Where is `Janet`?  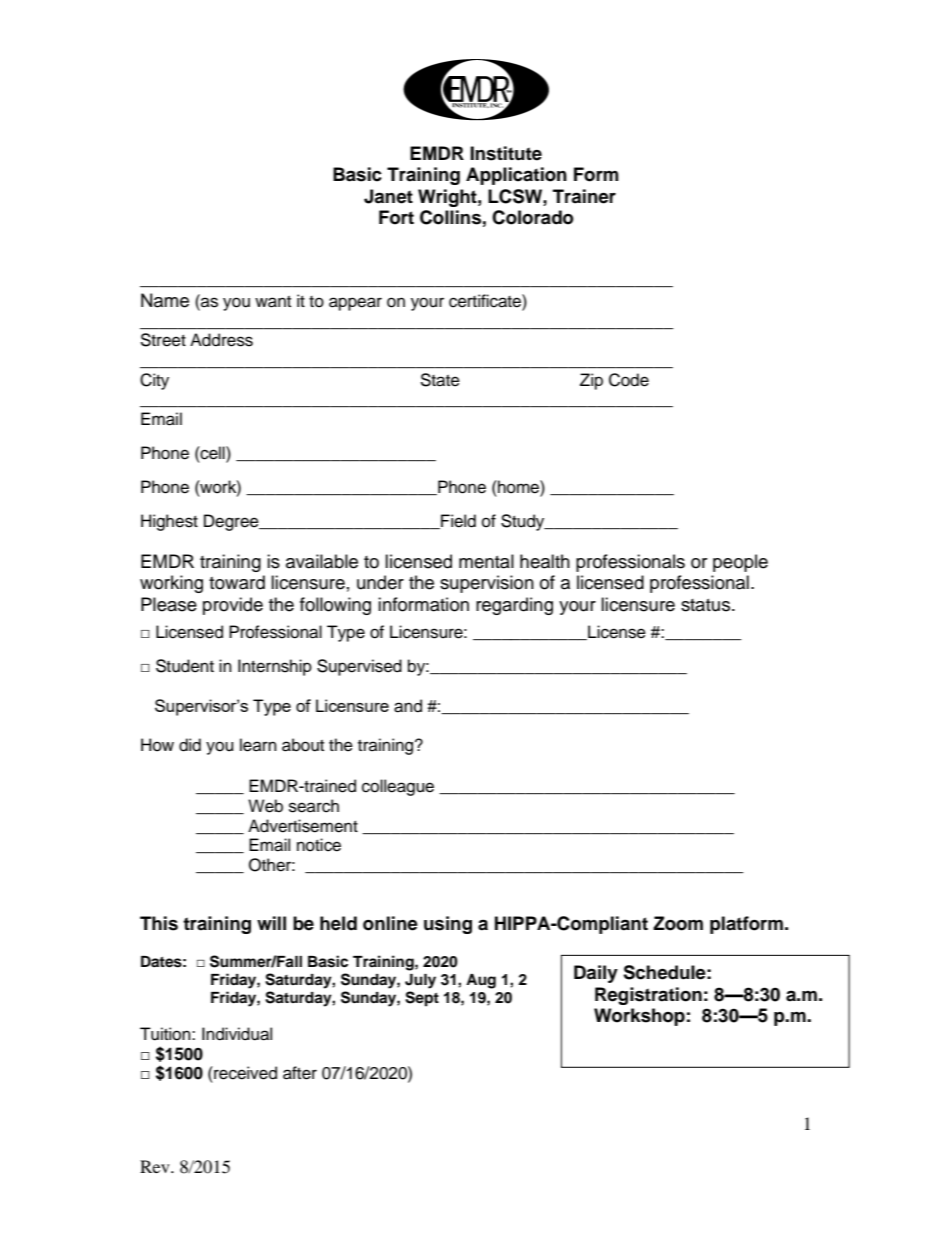
Janet is located at coordinates (388, 196).
